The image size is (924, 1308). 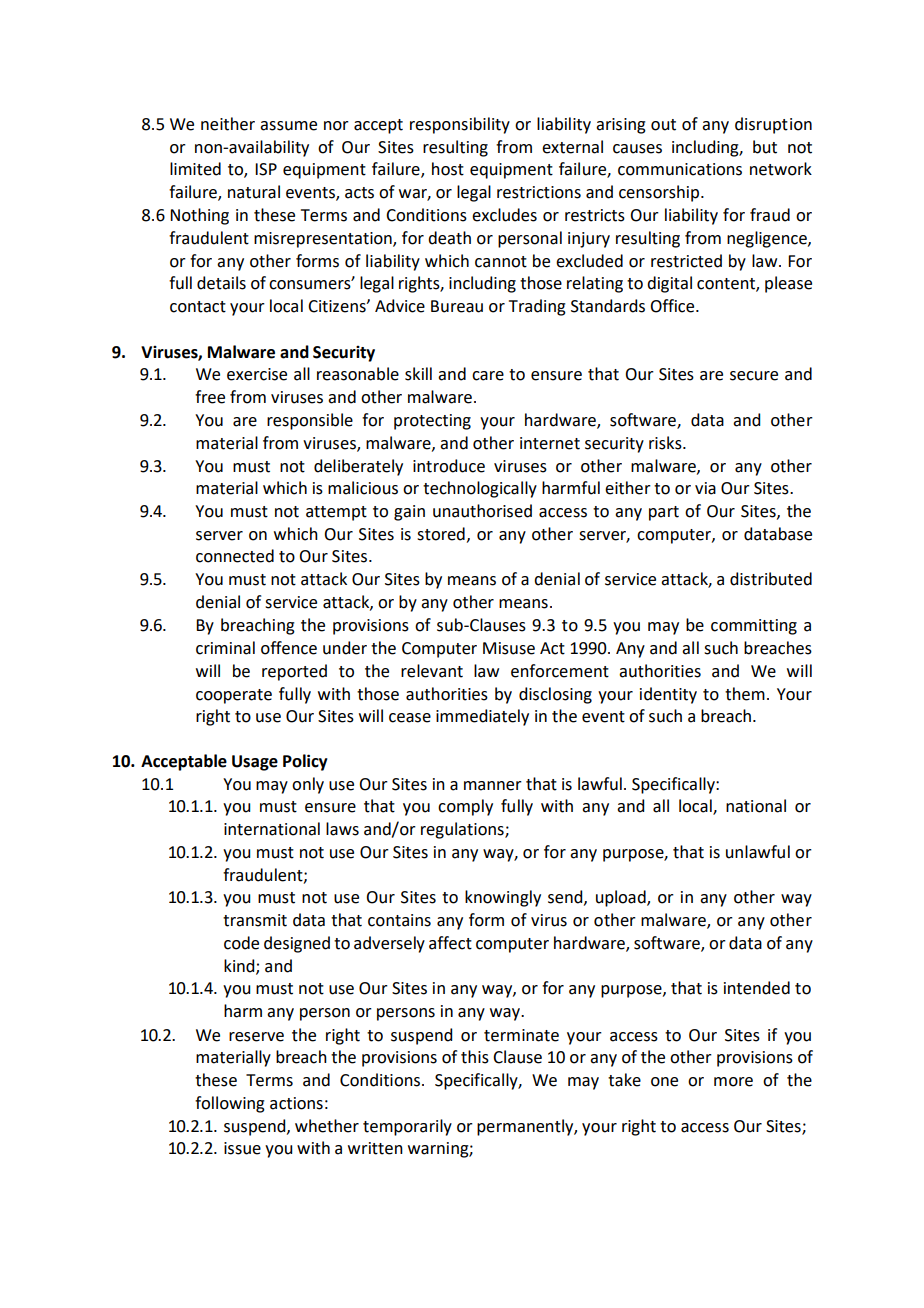 I want to click on exercise, so click(x=257, y=374).
